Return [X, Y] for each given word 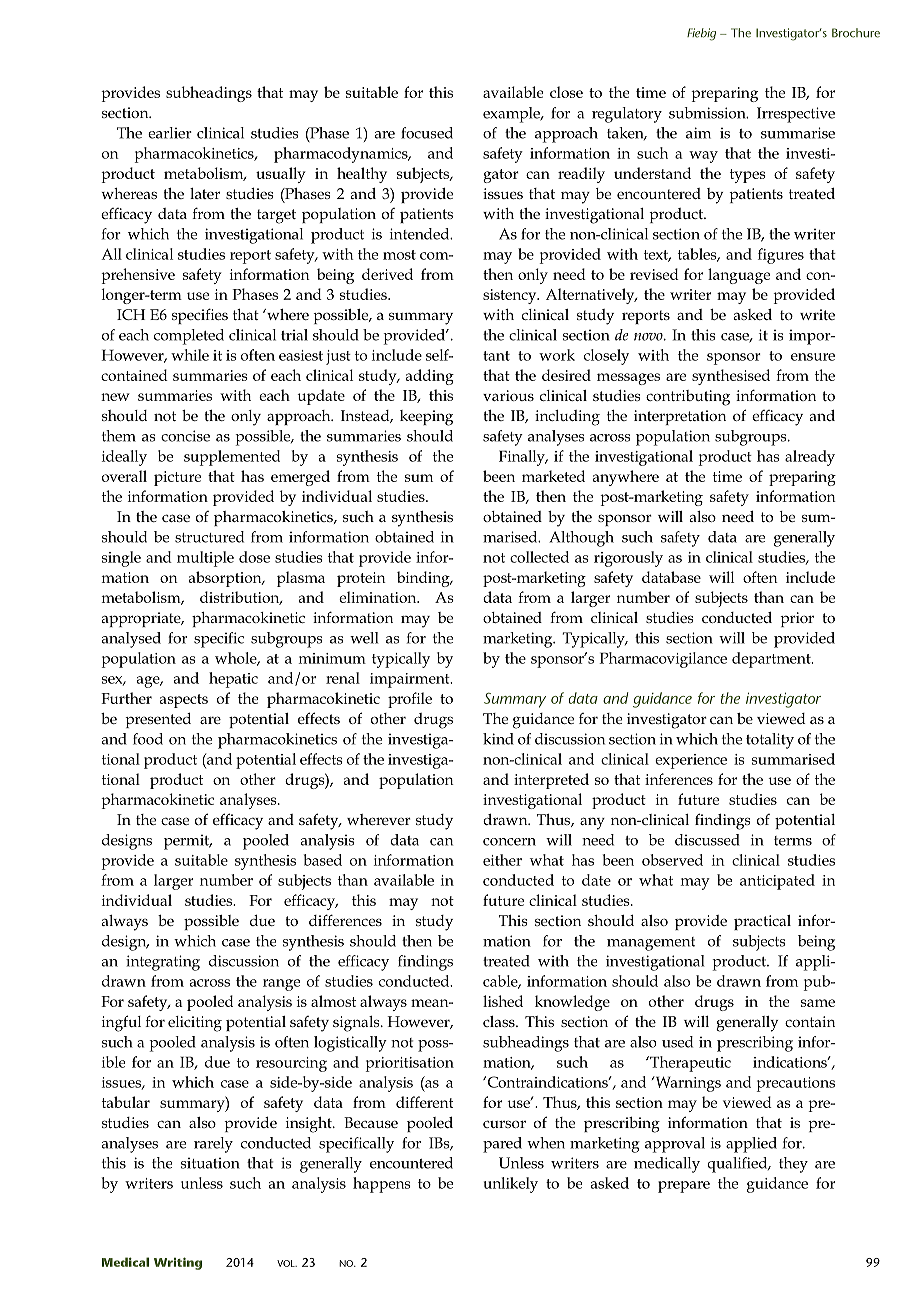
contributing [688, 398]
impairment [411, 680]
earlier [170, 133]
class [500, 1021]
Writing [178, 1263]
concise [185, 436]
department [772, 660]
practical [762, 922]
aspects [184, 701]
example [512, 115]
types [748, 176]
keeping [426, 418]
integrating [163, 963]
